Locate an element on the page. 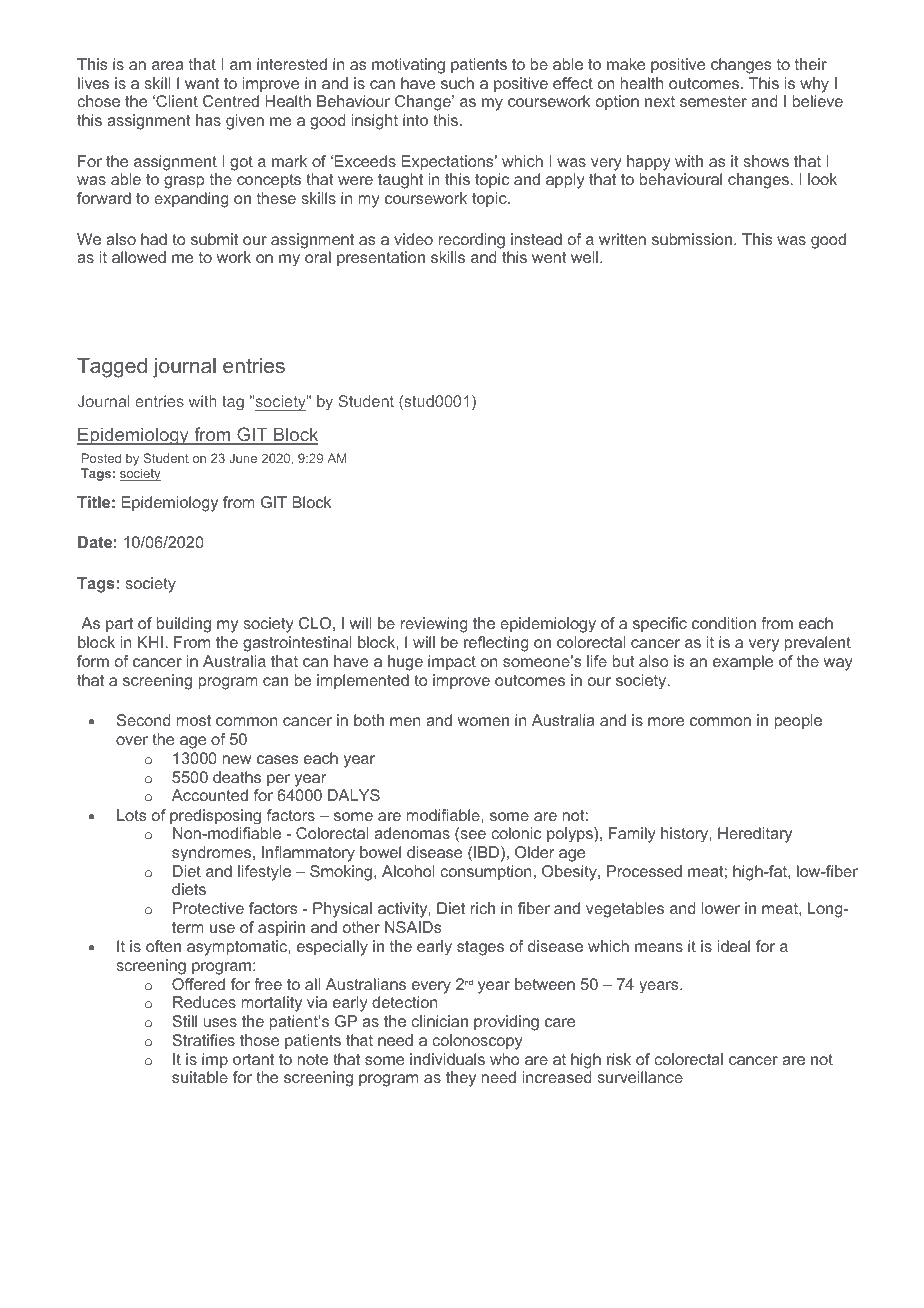 The height and width of the page is (1308, 924). recording is located at coordinates (472, 241).
